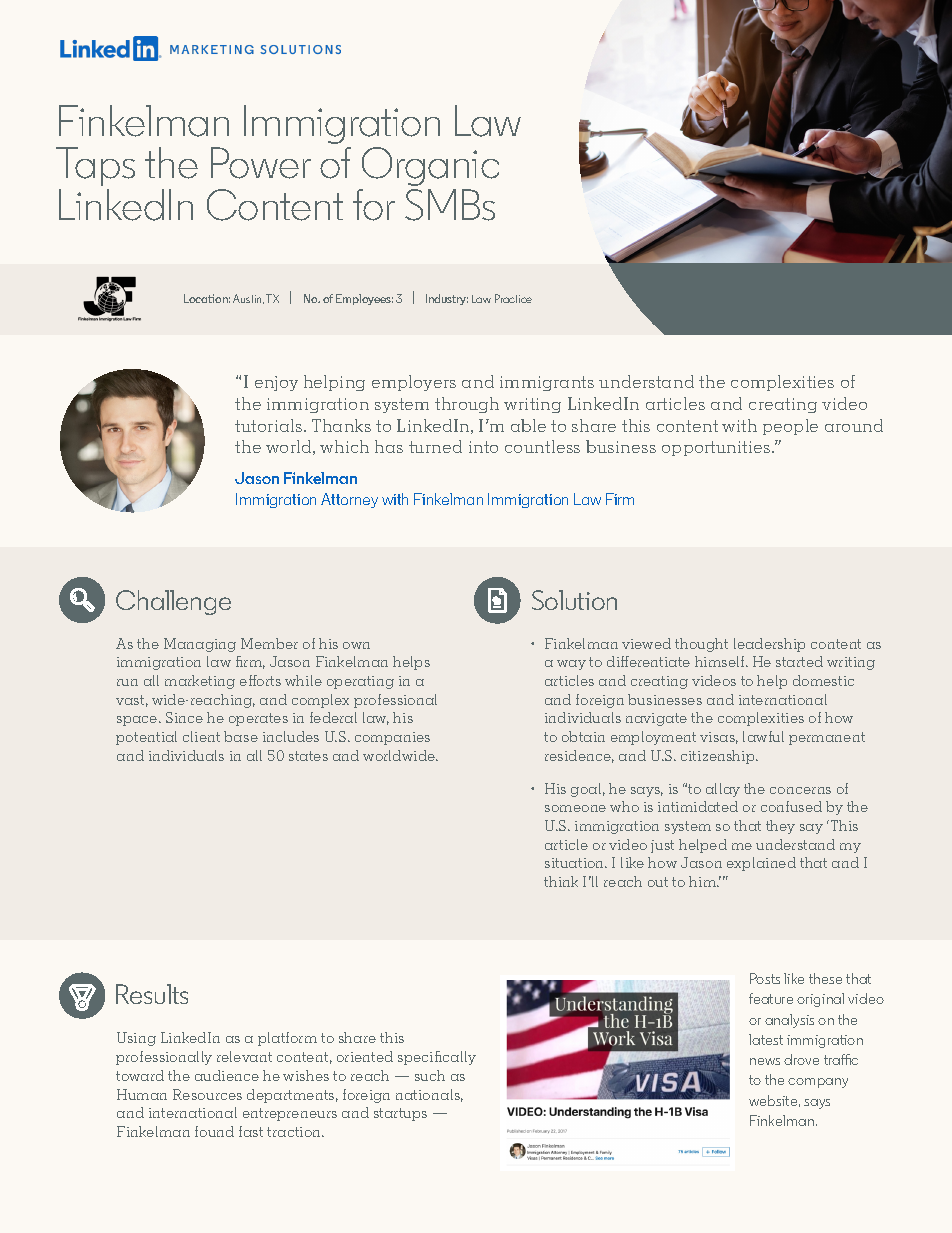 This screenshot has width=952, height=1233. Describe the element at coordinates (430, 166) in the screenshot. I see `Organic` at that location.
